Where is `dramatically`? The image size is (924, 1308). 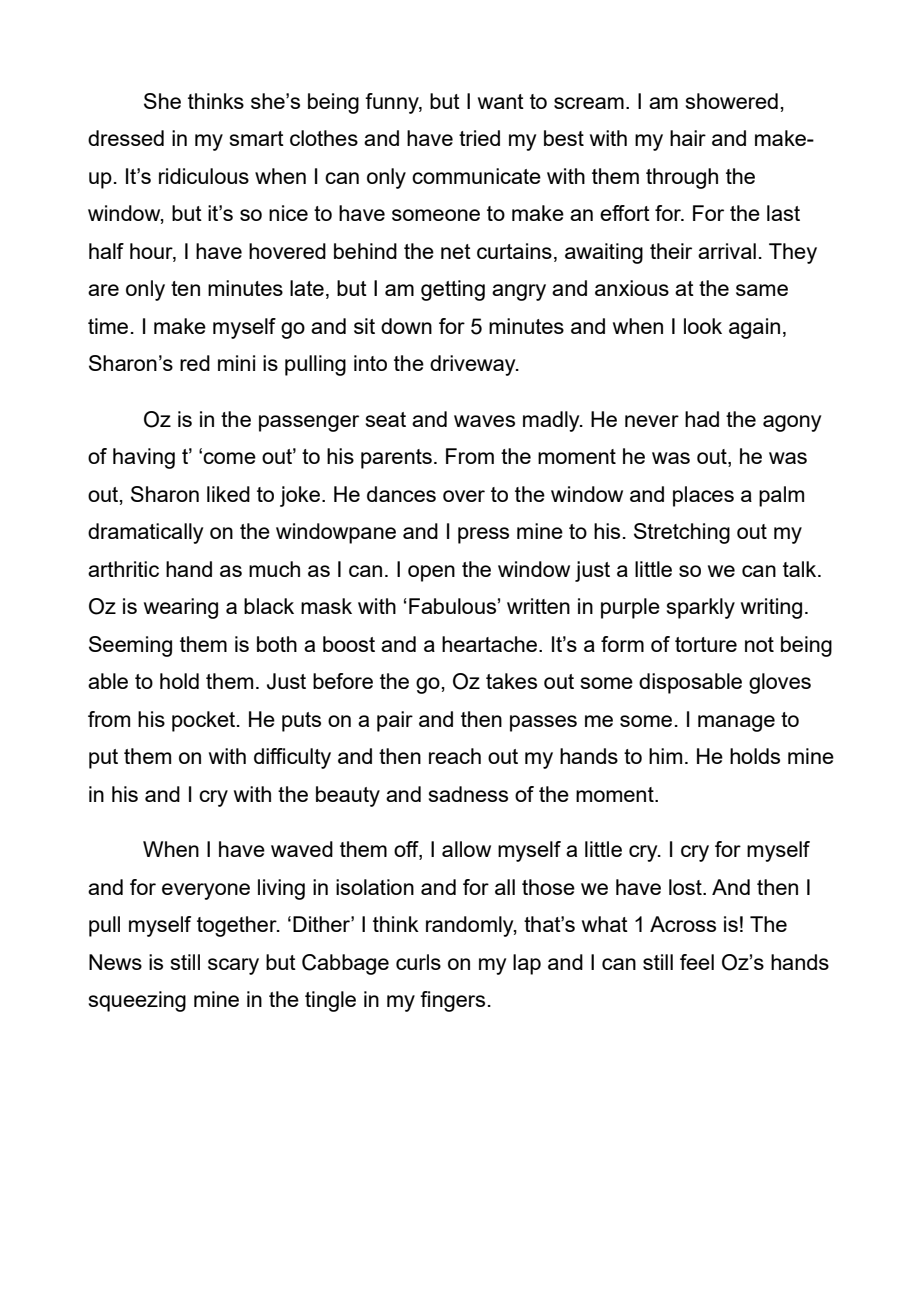
dramatically is located at coordinates (145, 533).
